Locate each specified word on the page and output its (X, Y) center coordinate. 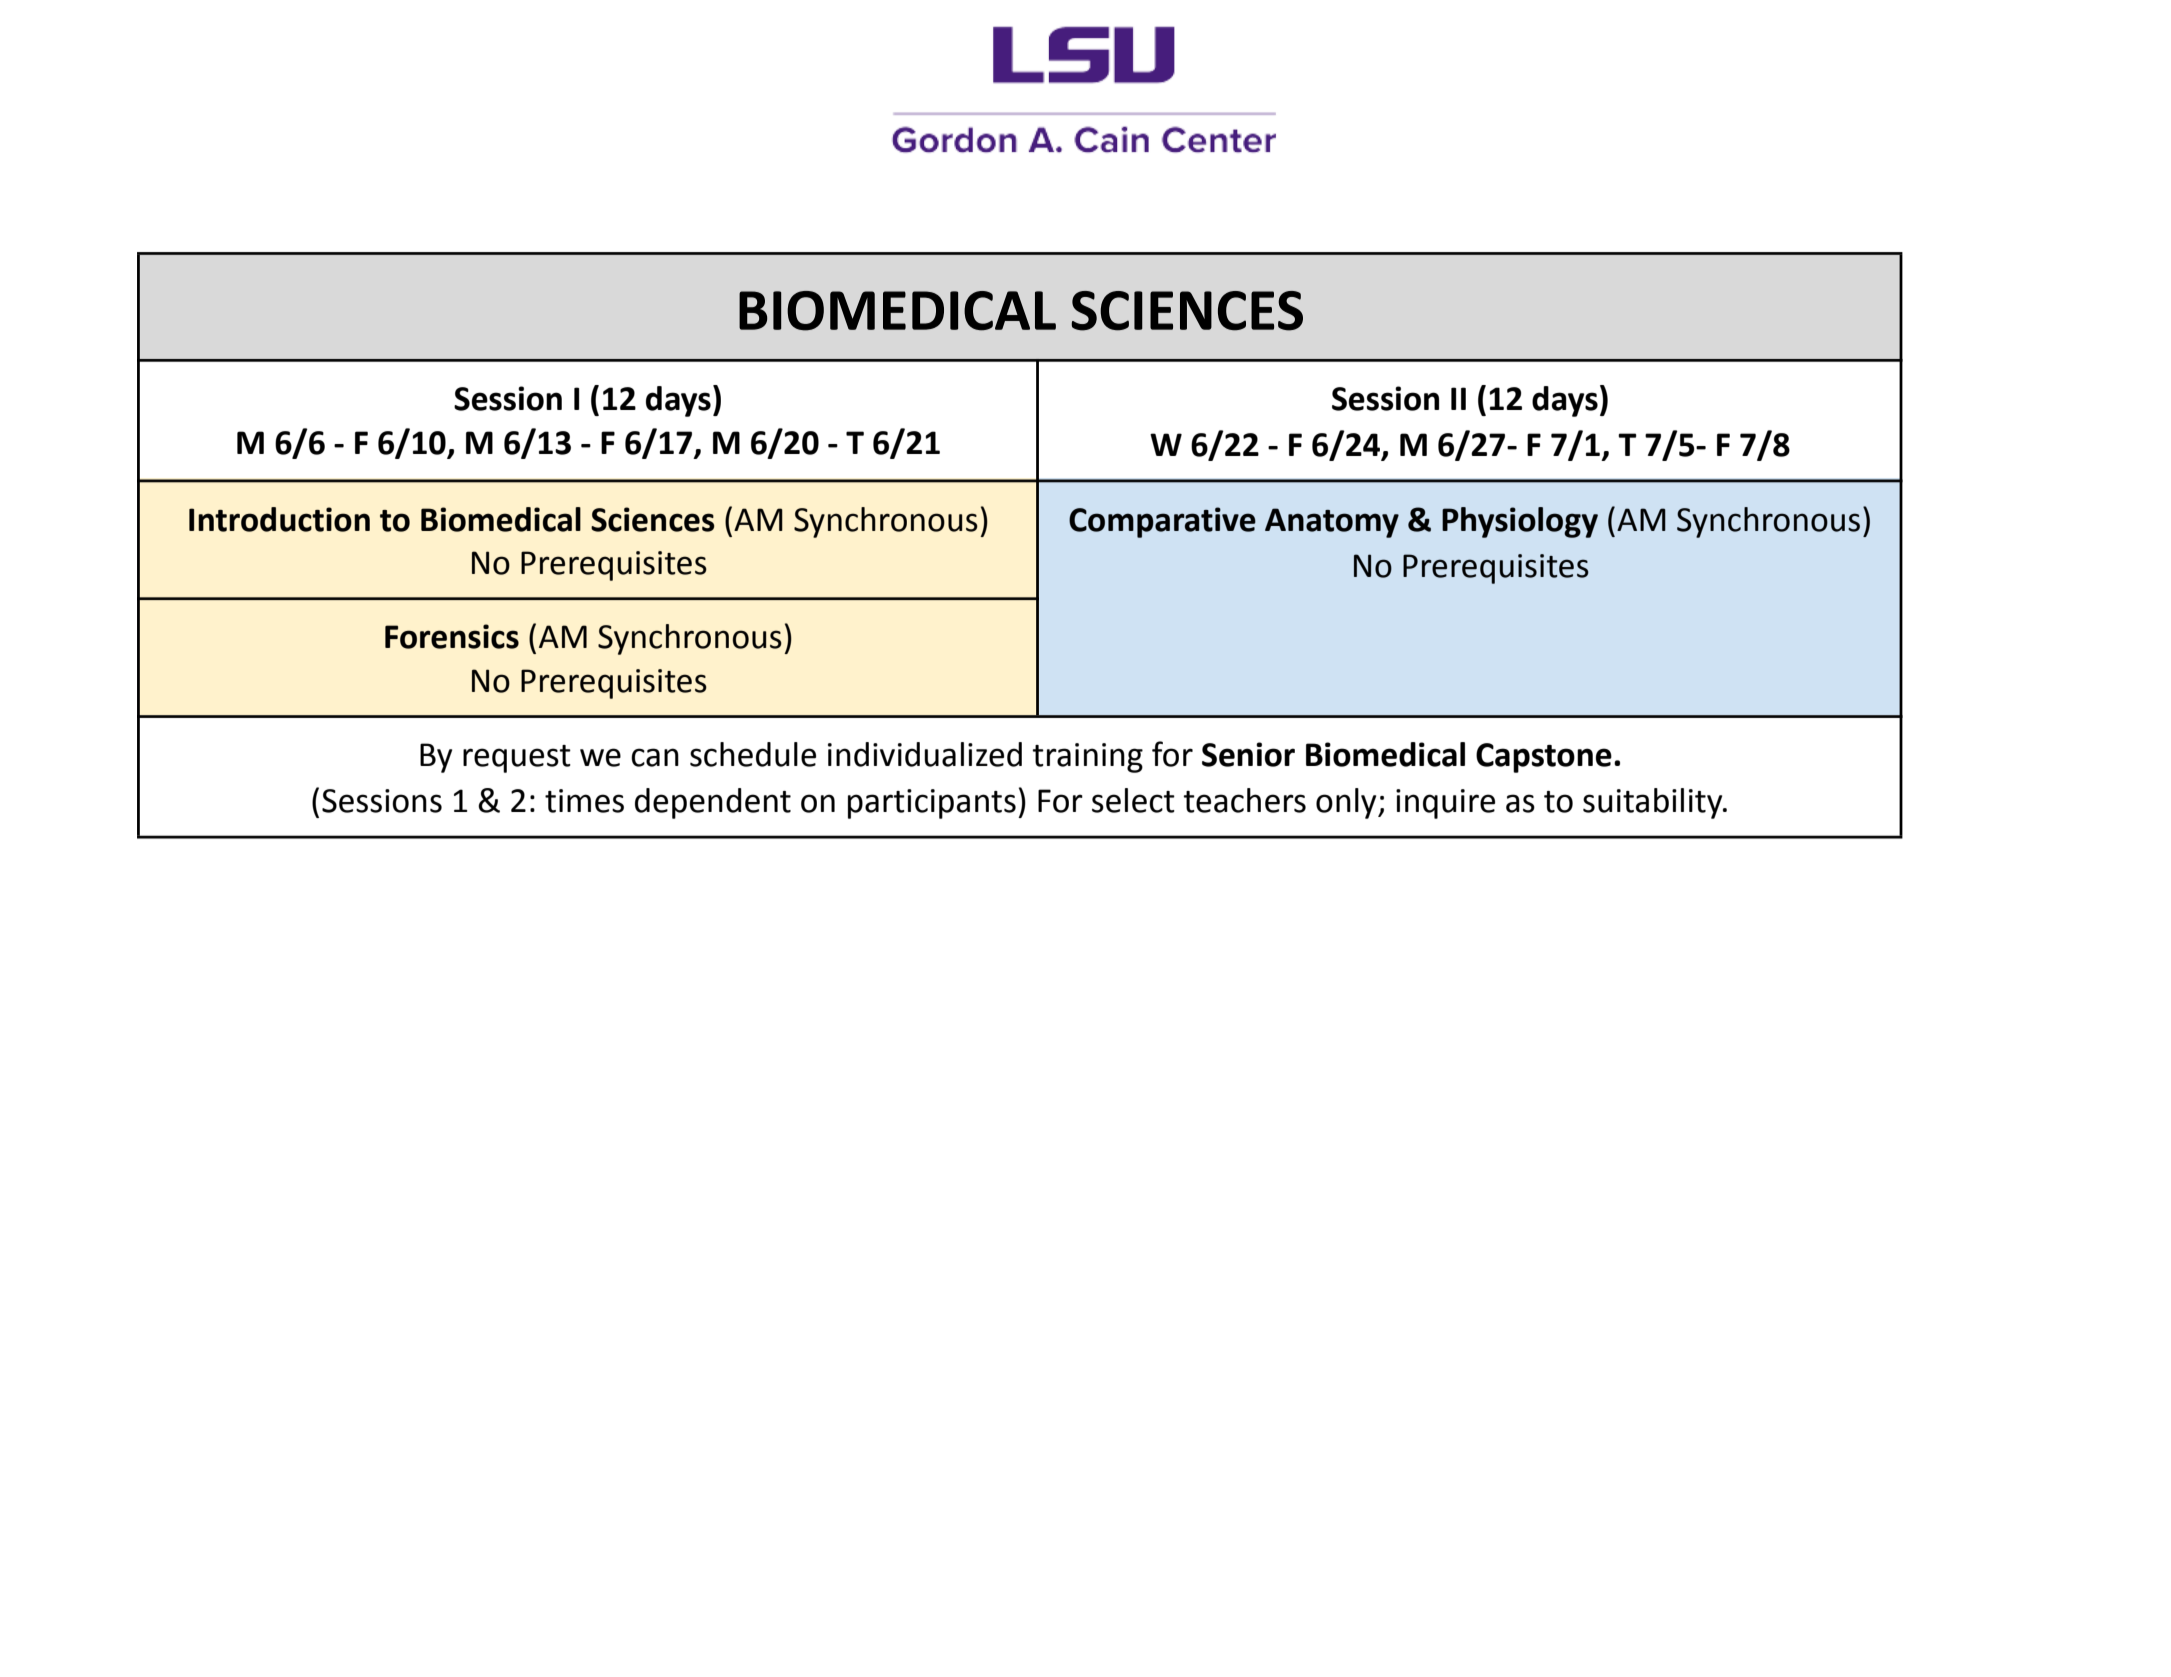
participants (932, 804)
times (584, 801)
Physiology (1520, 522)
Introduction (279, 519)
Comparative (1162, 522)
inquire (1445, 804)
